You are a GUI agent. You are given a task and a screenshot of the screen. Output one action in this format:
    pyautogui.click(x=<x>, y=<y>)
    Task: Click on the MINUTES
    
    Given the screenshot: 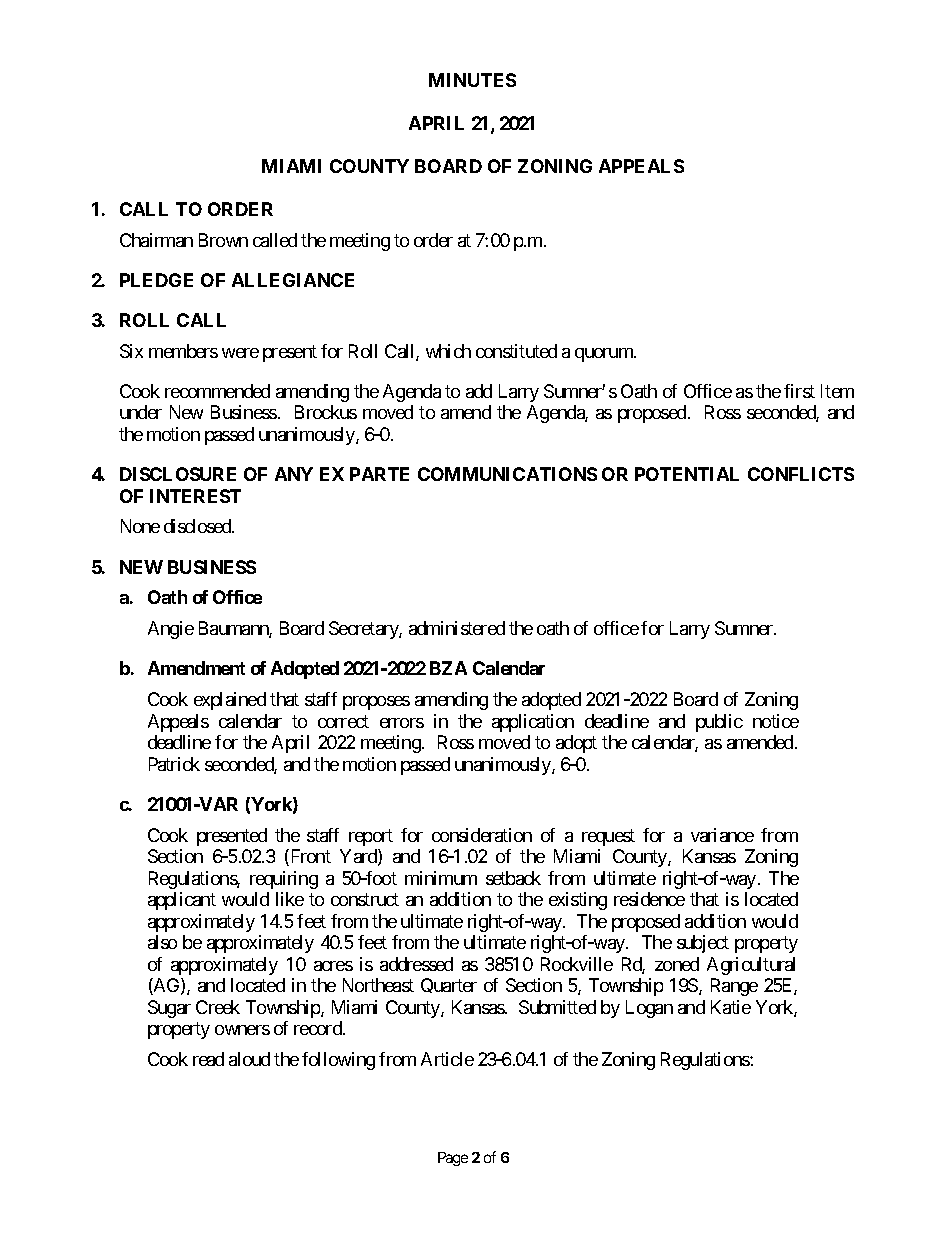 What is the action you would take?
    pyautogui.click(x=472, y=80)
